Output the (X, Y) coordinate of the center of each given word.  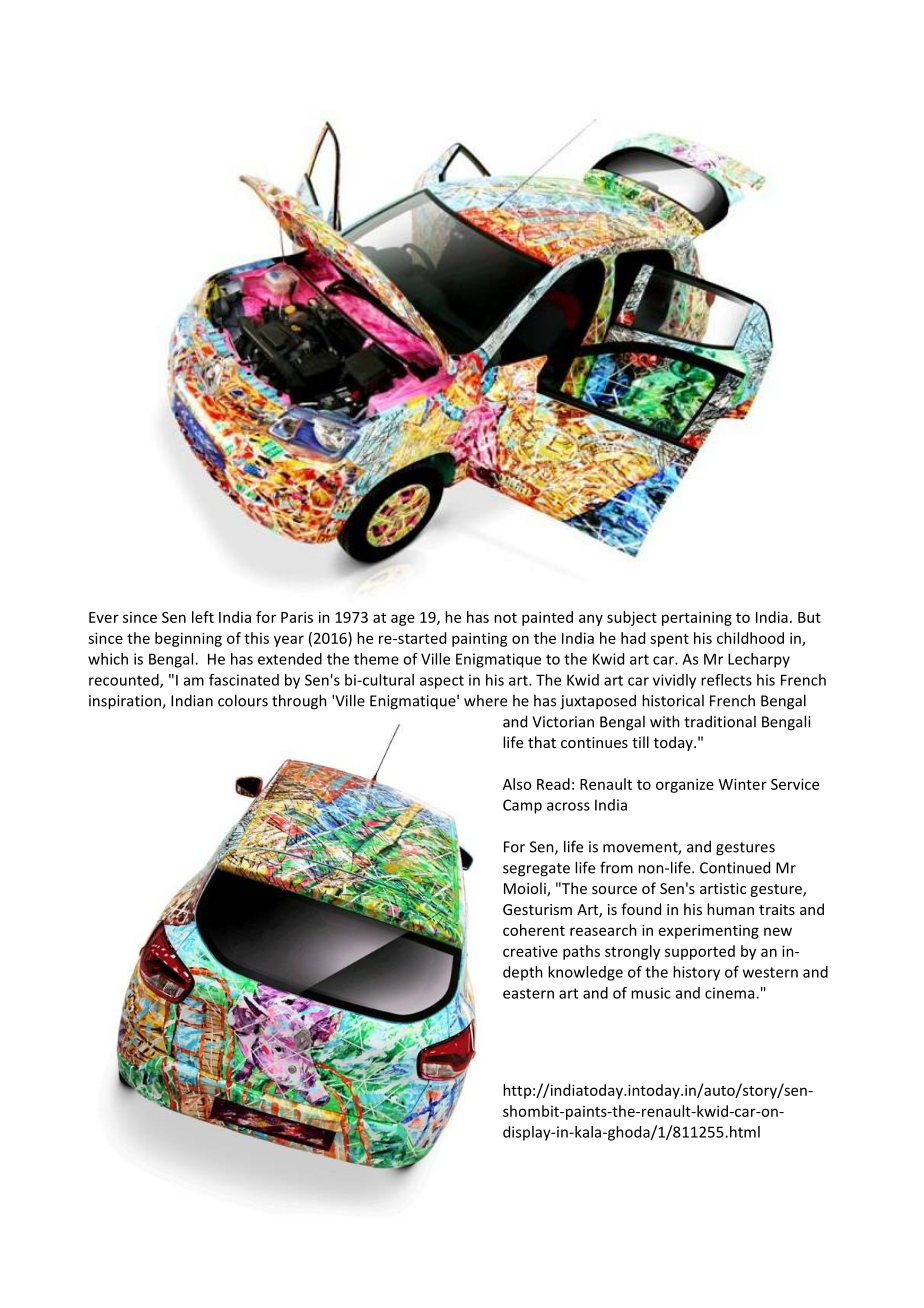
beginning (188, 639)
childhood (750, 638)
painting (480, 639)
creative (530, 951)
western (770, 972)
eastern (528, 993)
